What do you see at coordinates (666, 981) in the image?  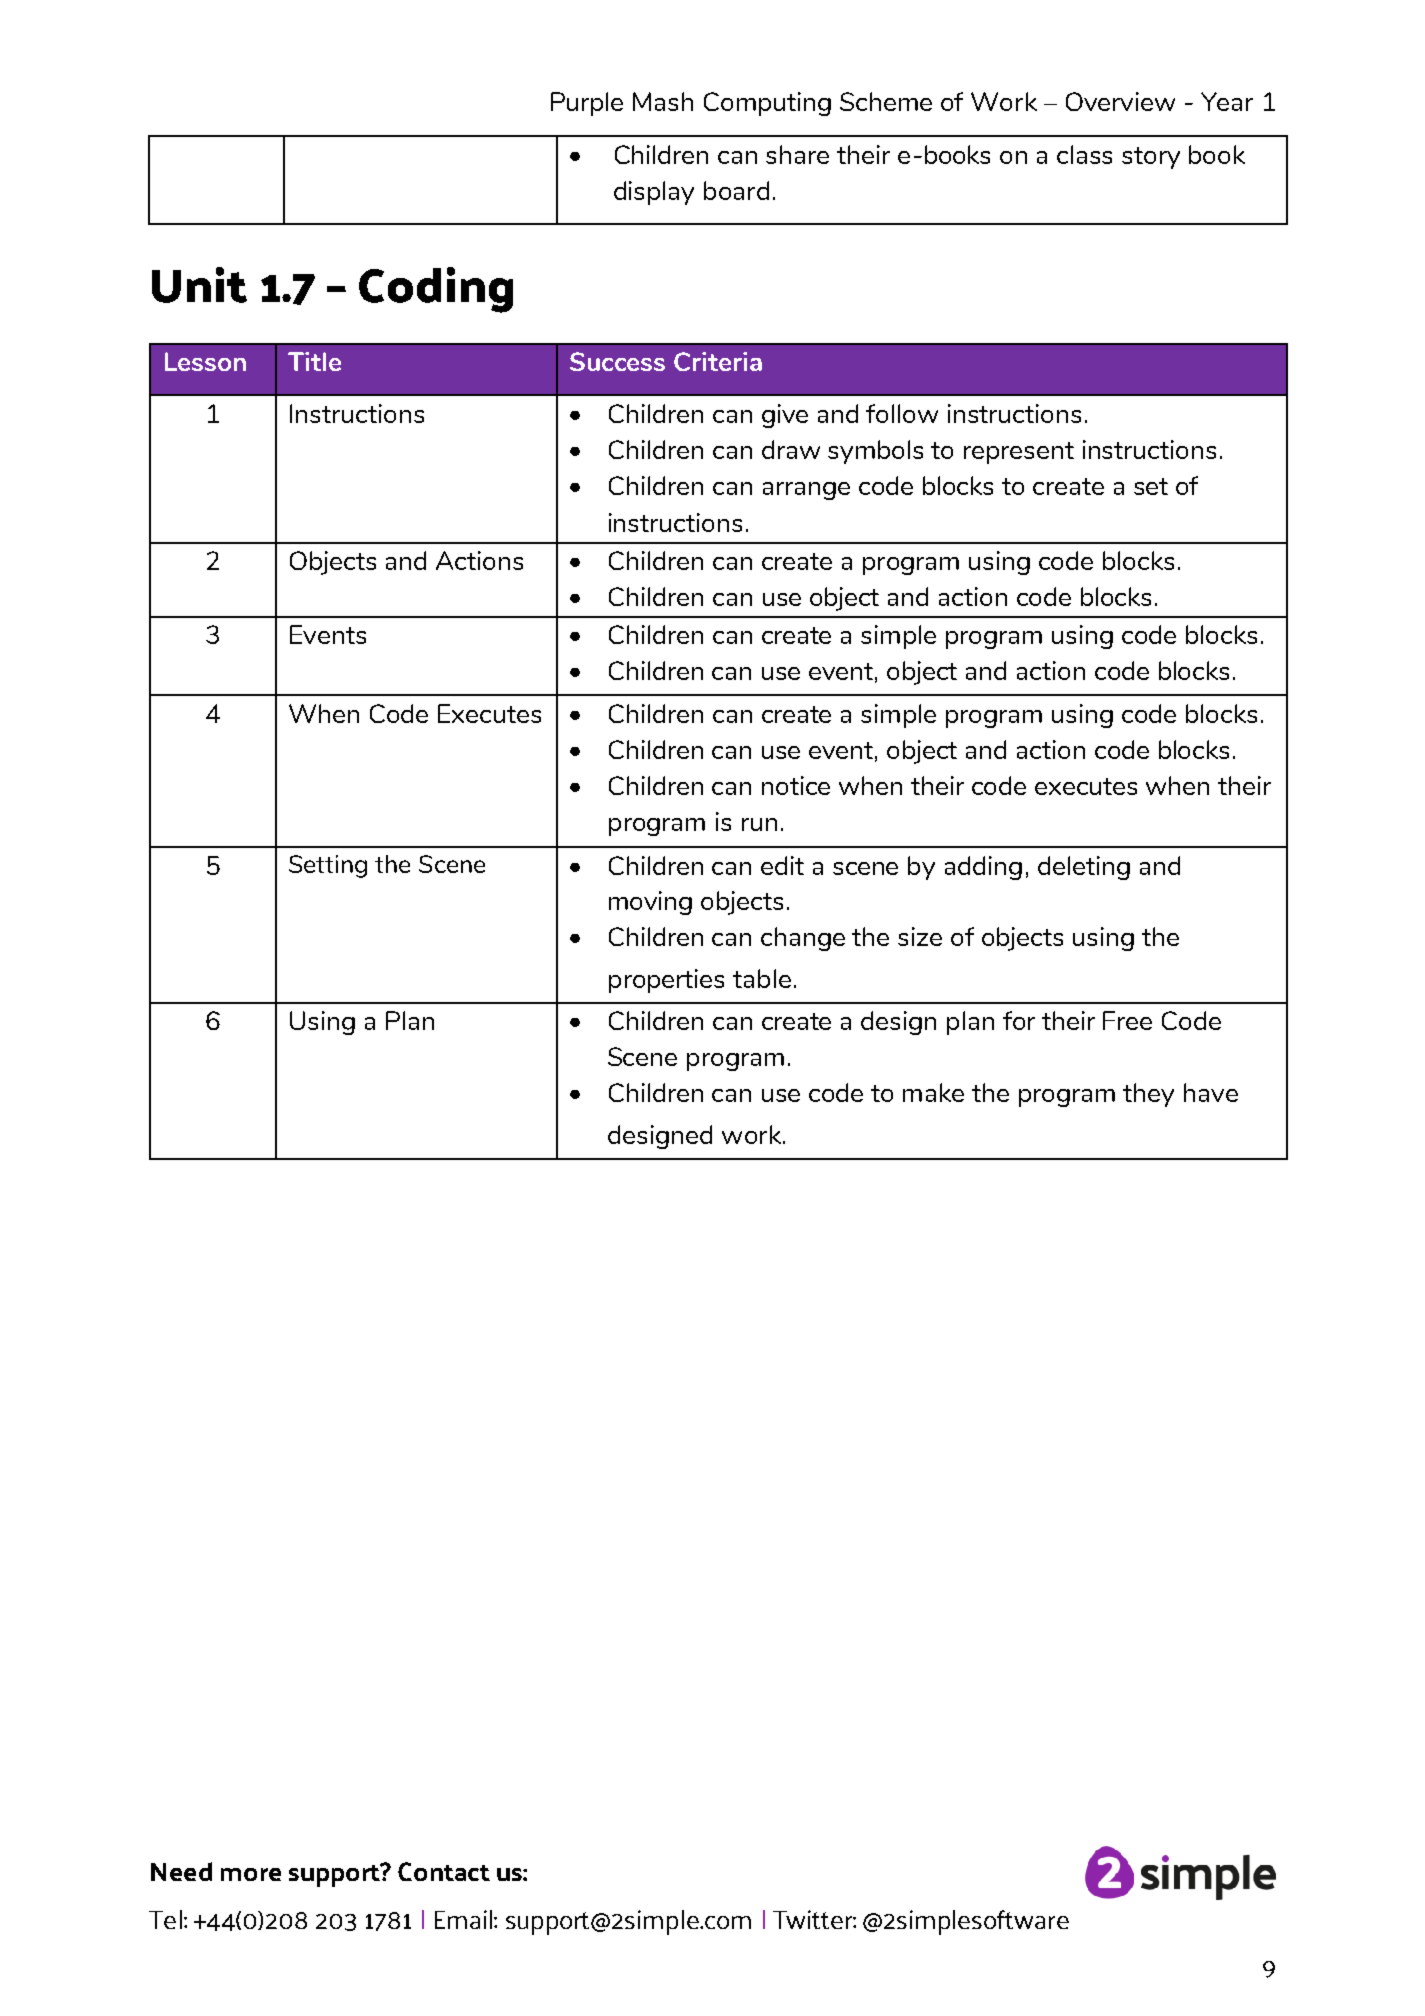 I see `properties` at bounding box center [666, 981].
